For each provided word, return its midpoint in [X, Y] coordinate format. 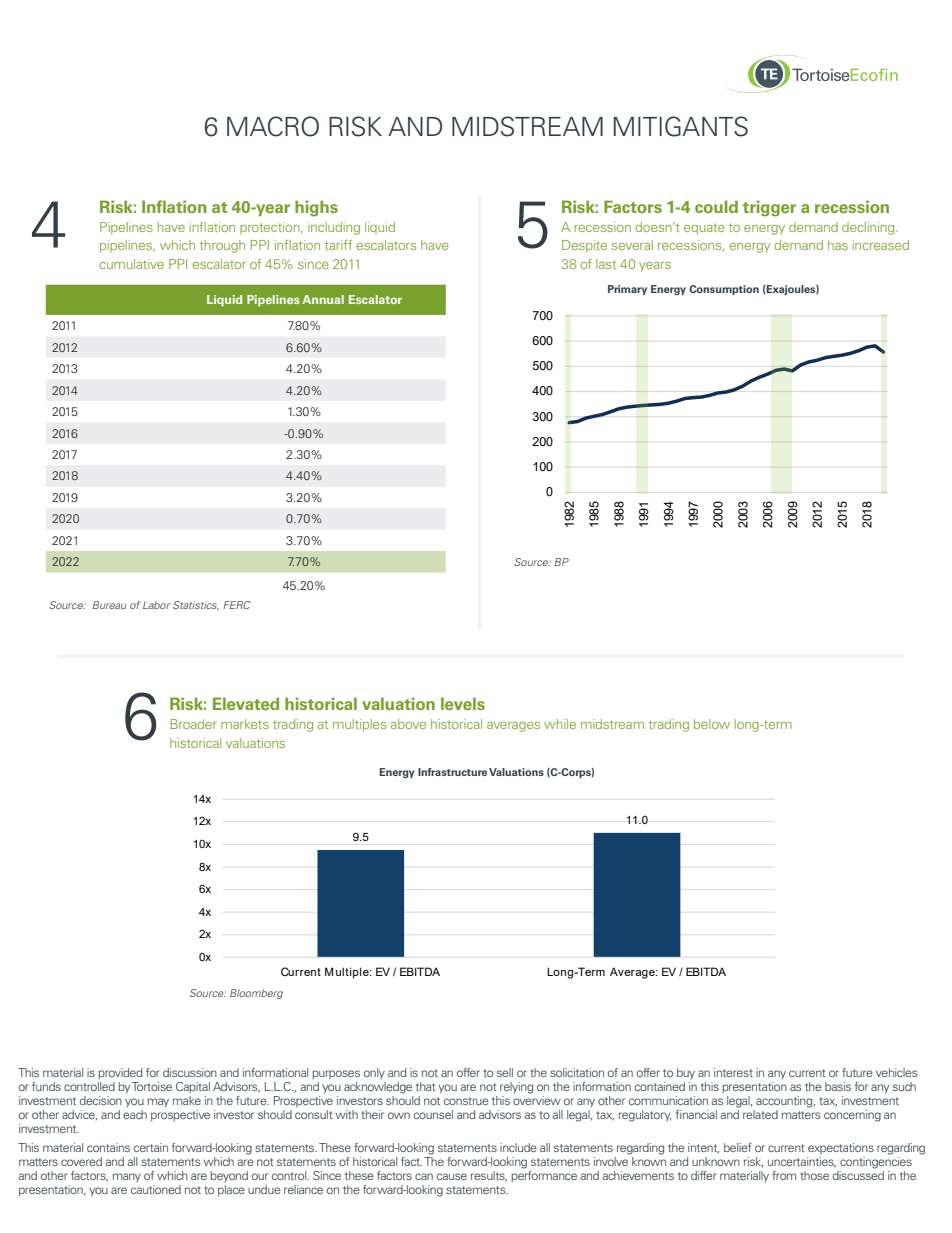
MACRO [273, 126]
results [489, 1176]
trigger [769, 208]
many [127, 1177]
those [814, 1175]
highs [316, 208]
